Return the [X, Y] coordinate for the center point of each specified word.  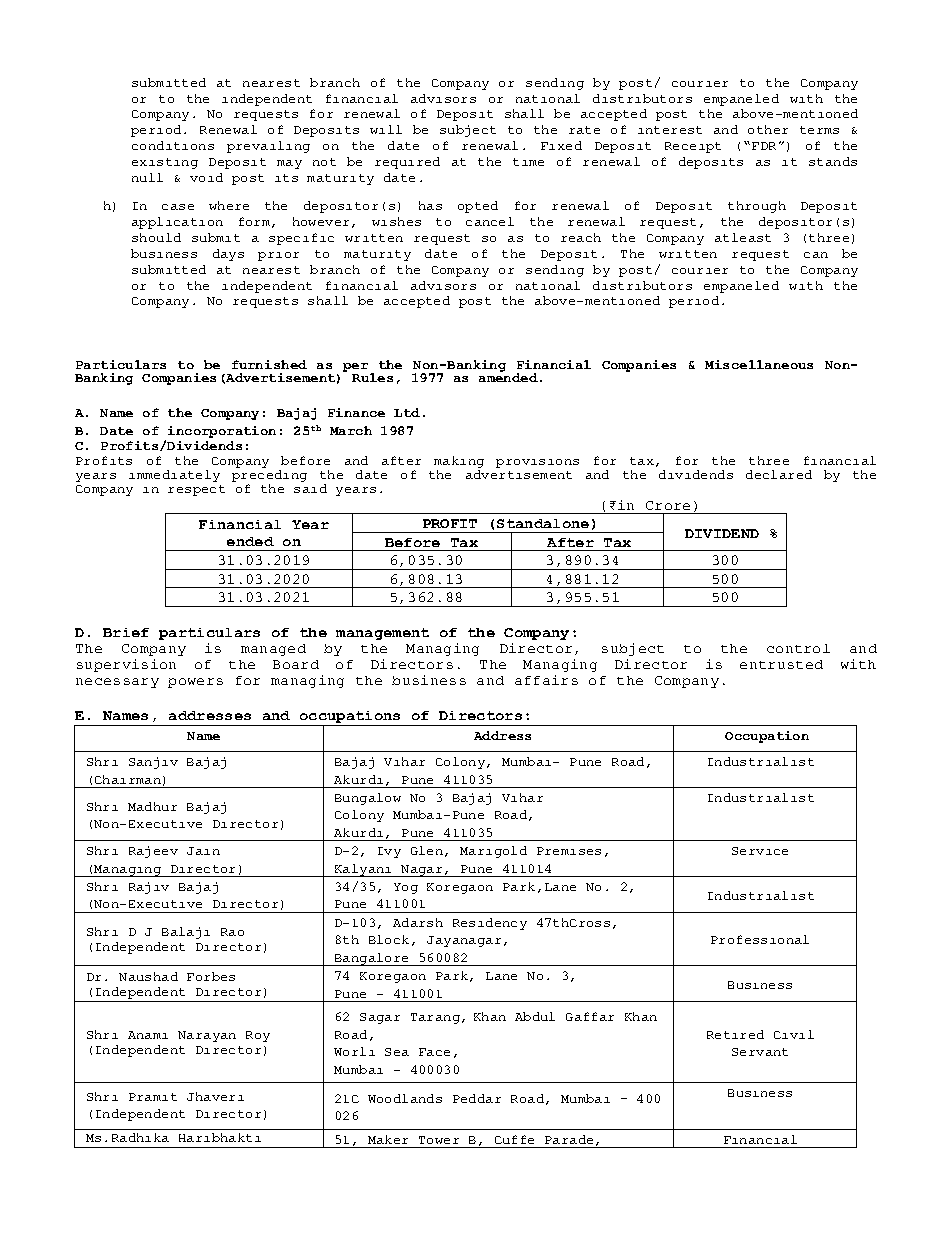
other [768, 129]
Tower [439, 1140]
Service [760, 851]
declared [779, 474]
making [459, 462]
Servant [760, 1052]
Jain [203, 851]
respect [196, 490]
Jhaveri [215, 1096]
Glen [427, 850]
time [528, 162]
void [206, 177]
